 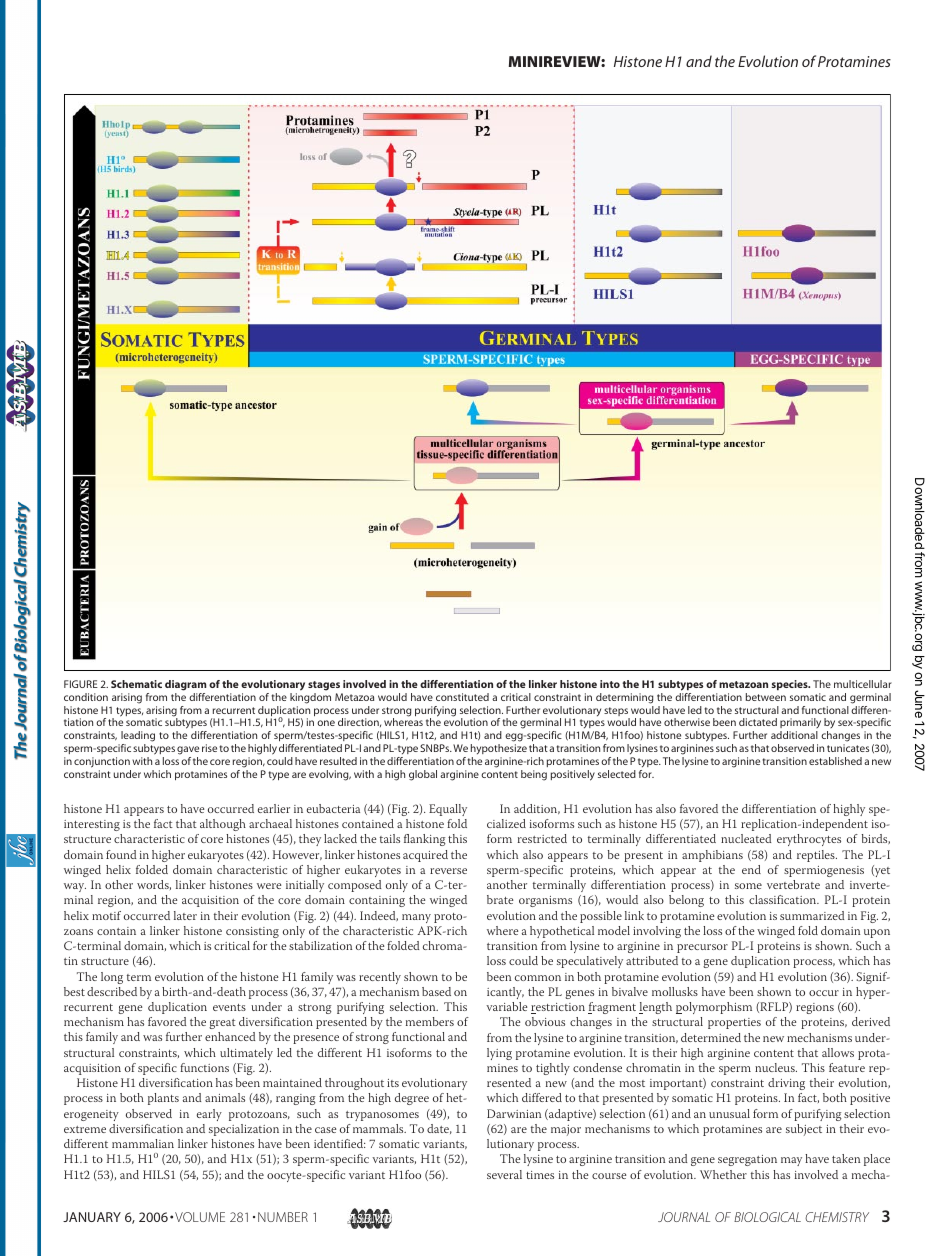 I want to click on between, so click(x=766, y=697).
